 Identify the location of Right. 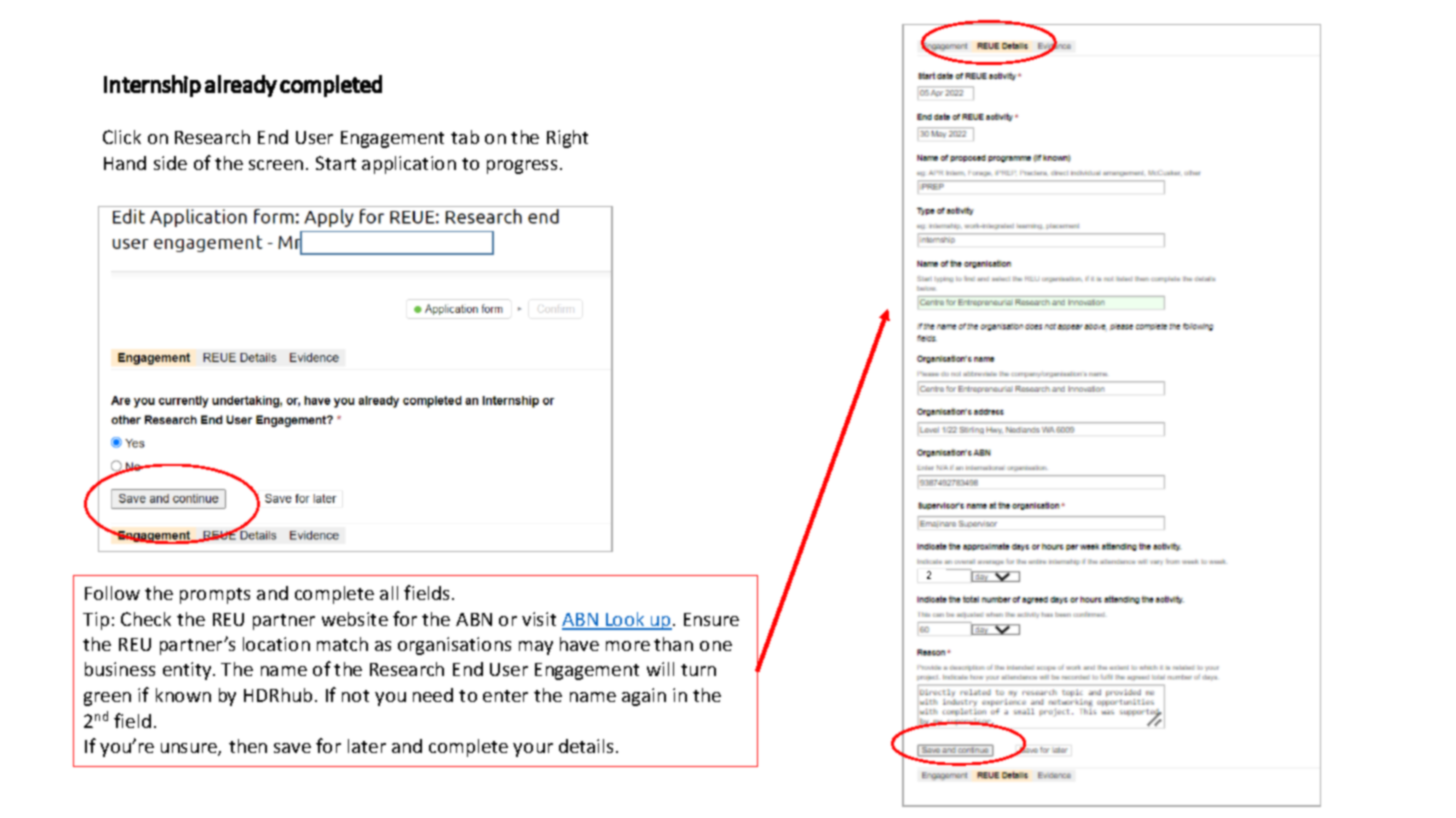
(567, 139).
